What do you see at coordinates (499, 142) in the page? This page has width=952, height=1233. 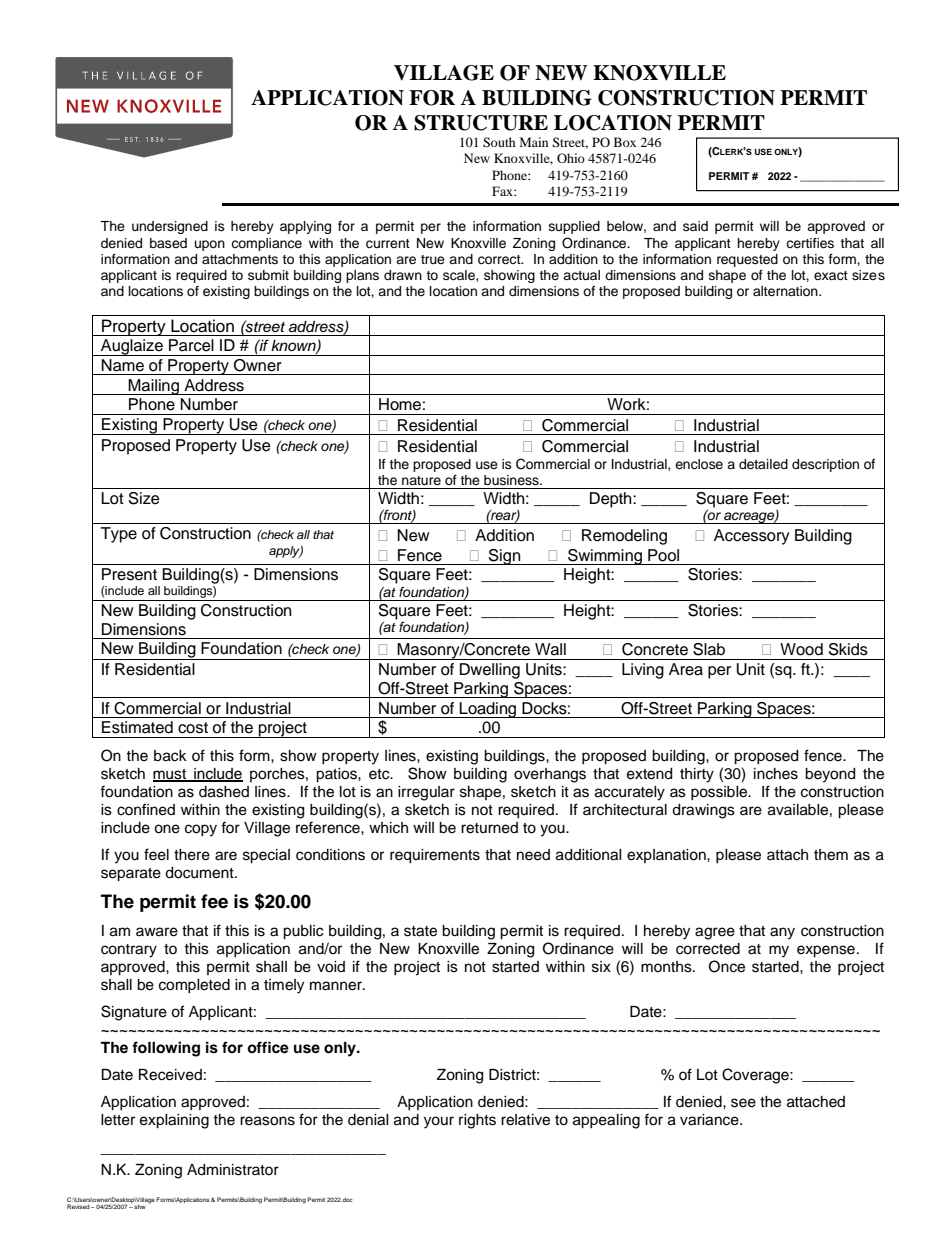 I see `South` at bounding box center [499, 142].
